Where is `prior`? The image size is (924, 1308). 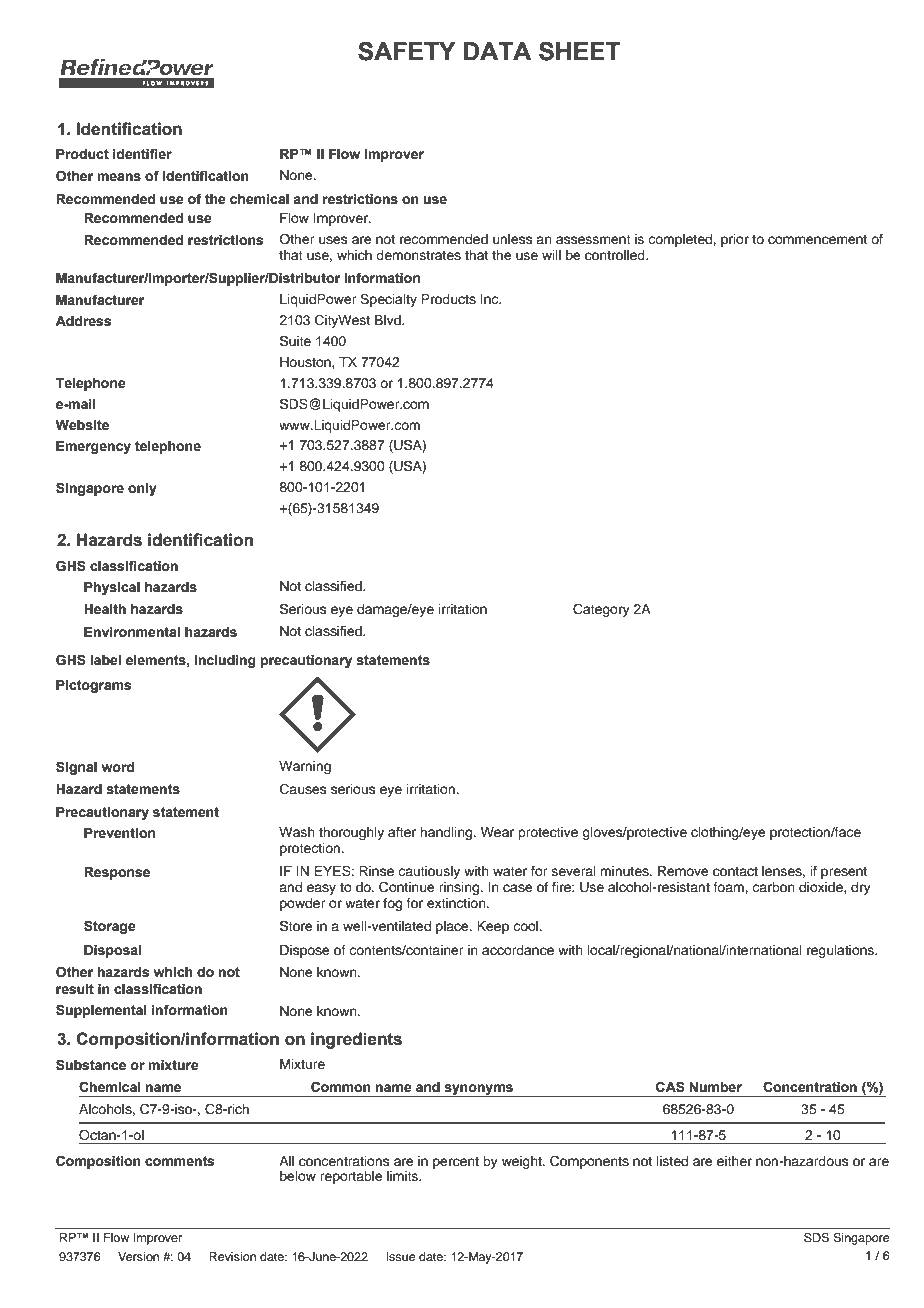
prior is located at coordinates (735, 240).
